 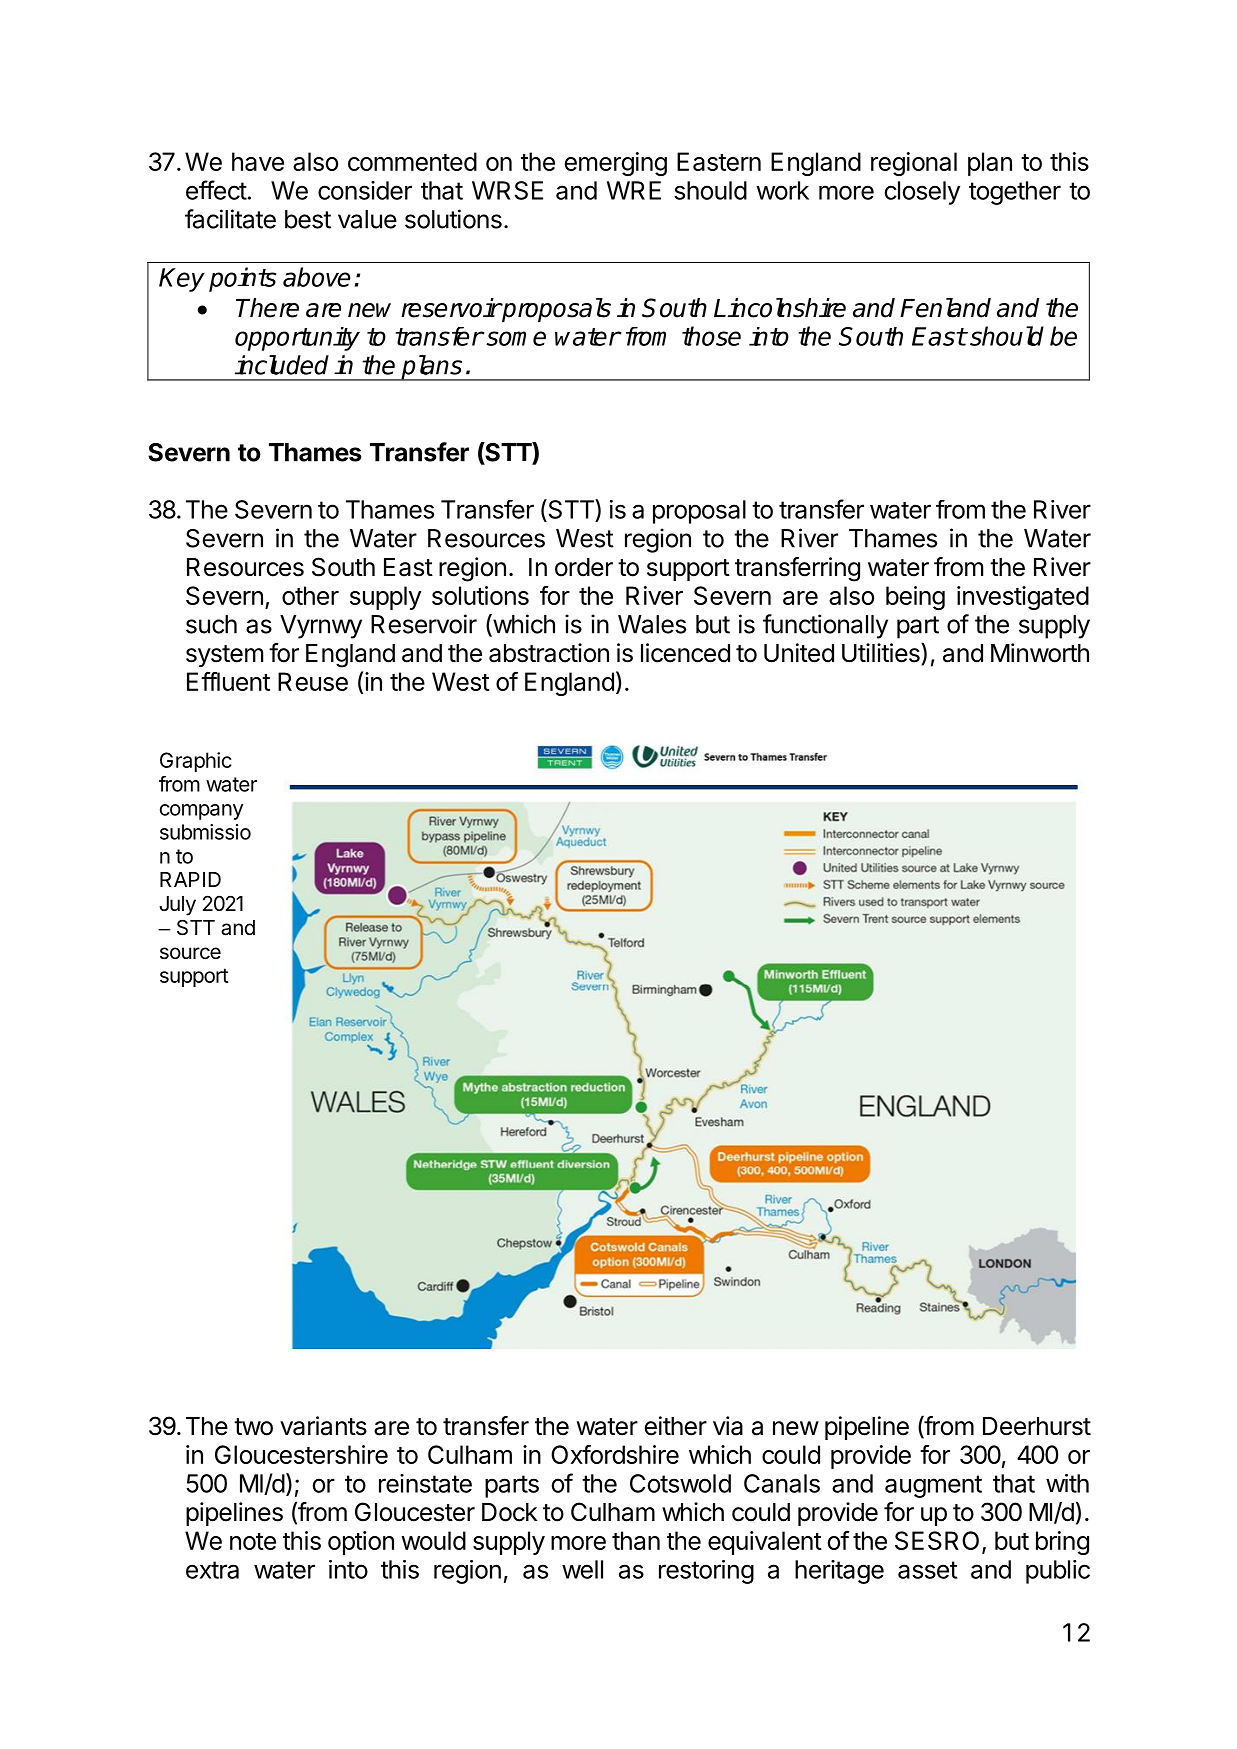 What do you see at coordinates (685, 653) in the image?
I see `licenced` at bounding box center [685, 653].
